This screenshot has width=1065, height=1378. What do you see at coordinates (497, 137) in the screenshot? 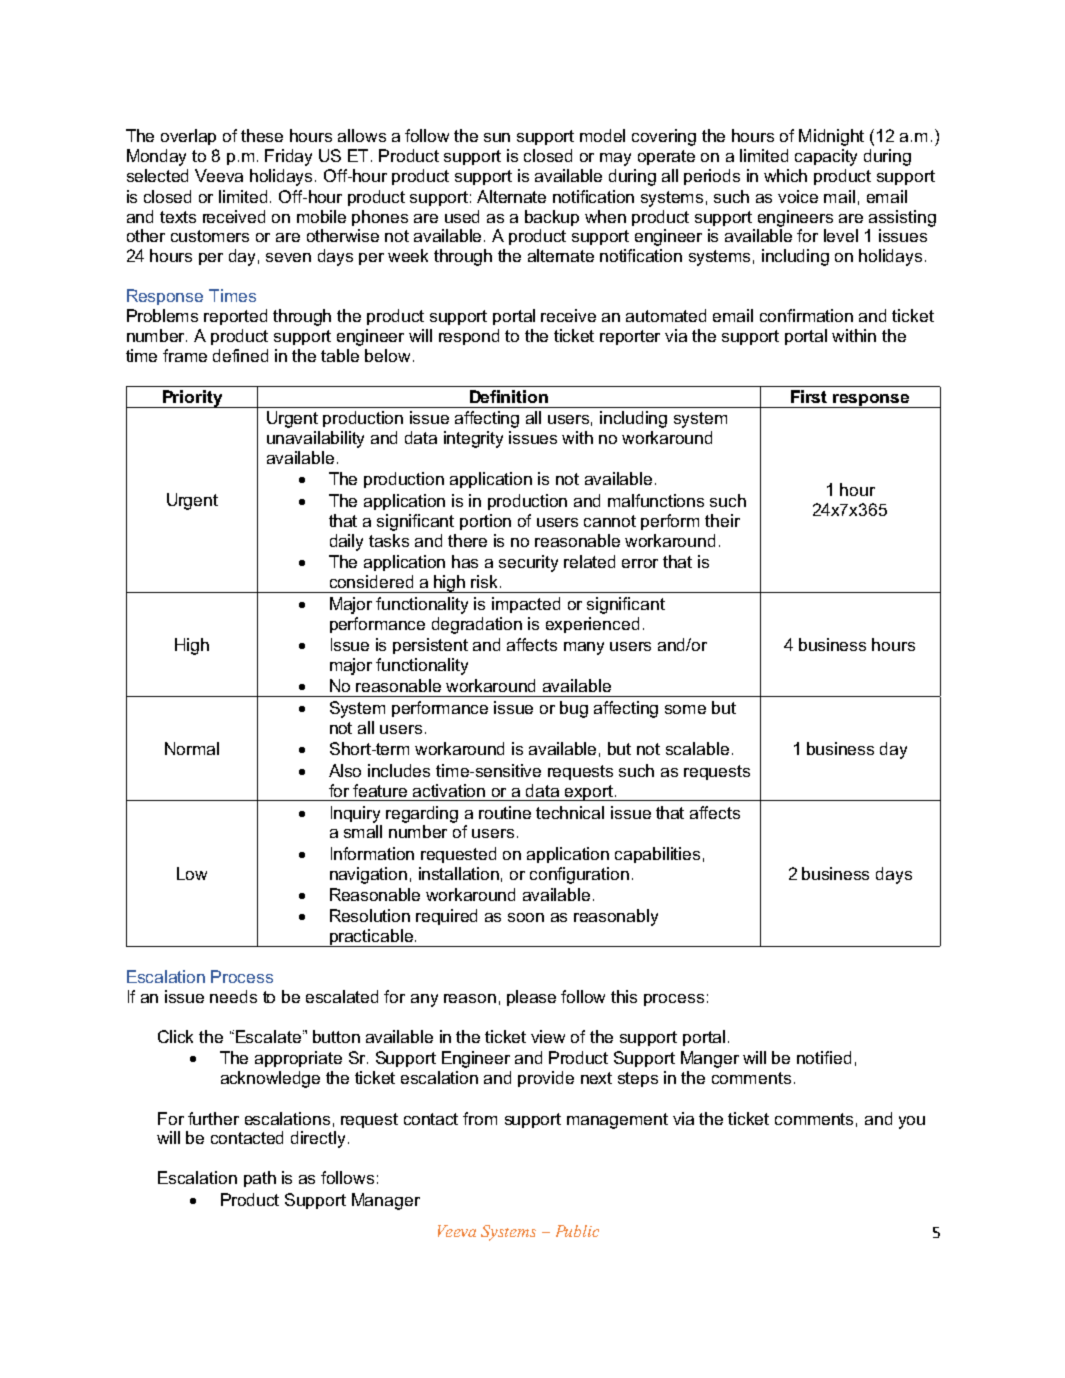
I see `sun` at bounding box center [497, 137].
